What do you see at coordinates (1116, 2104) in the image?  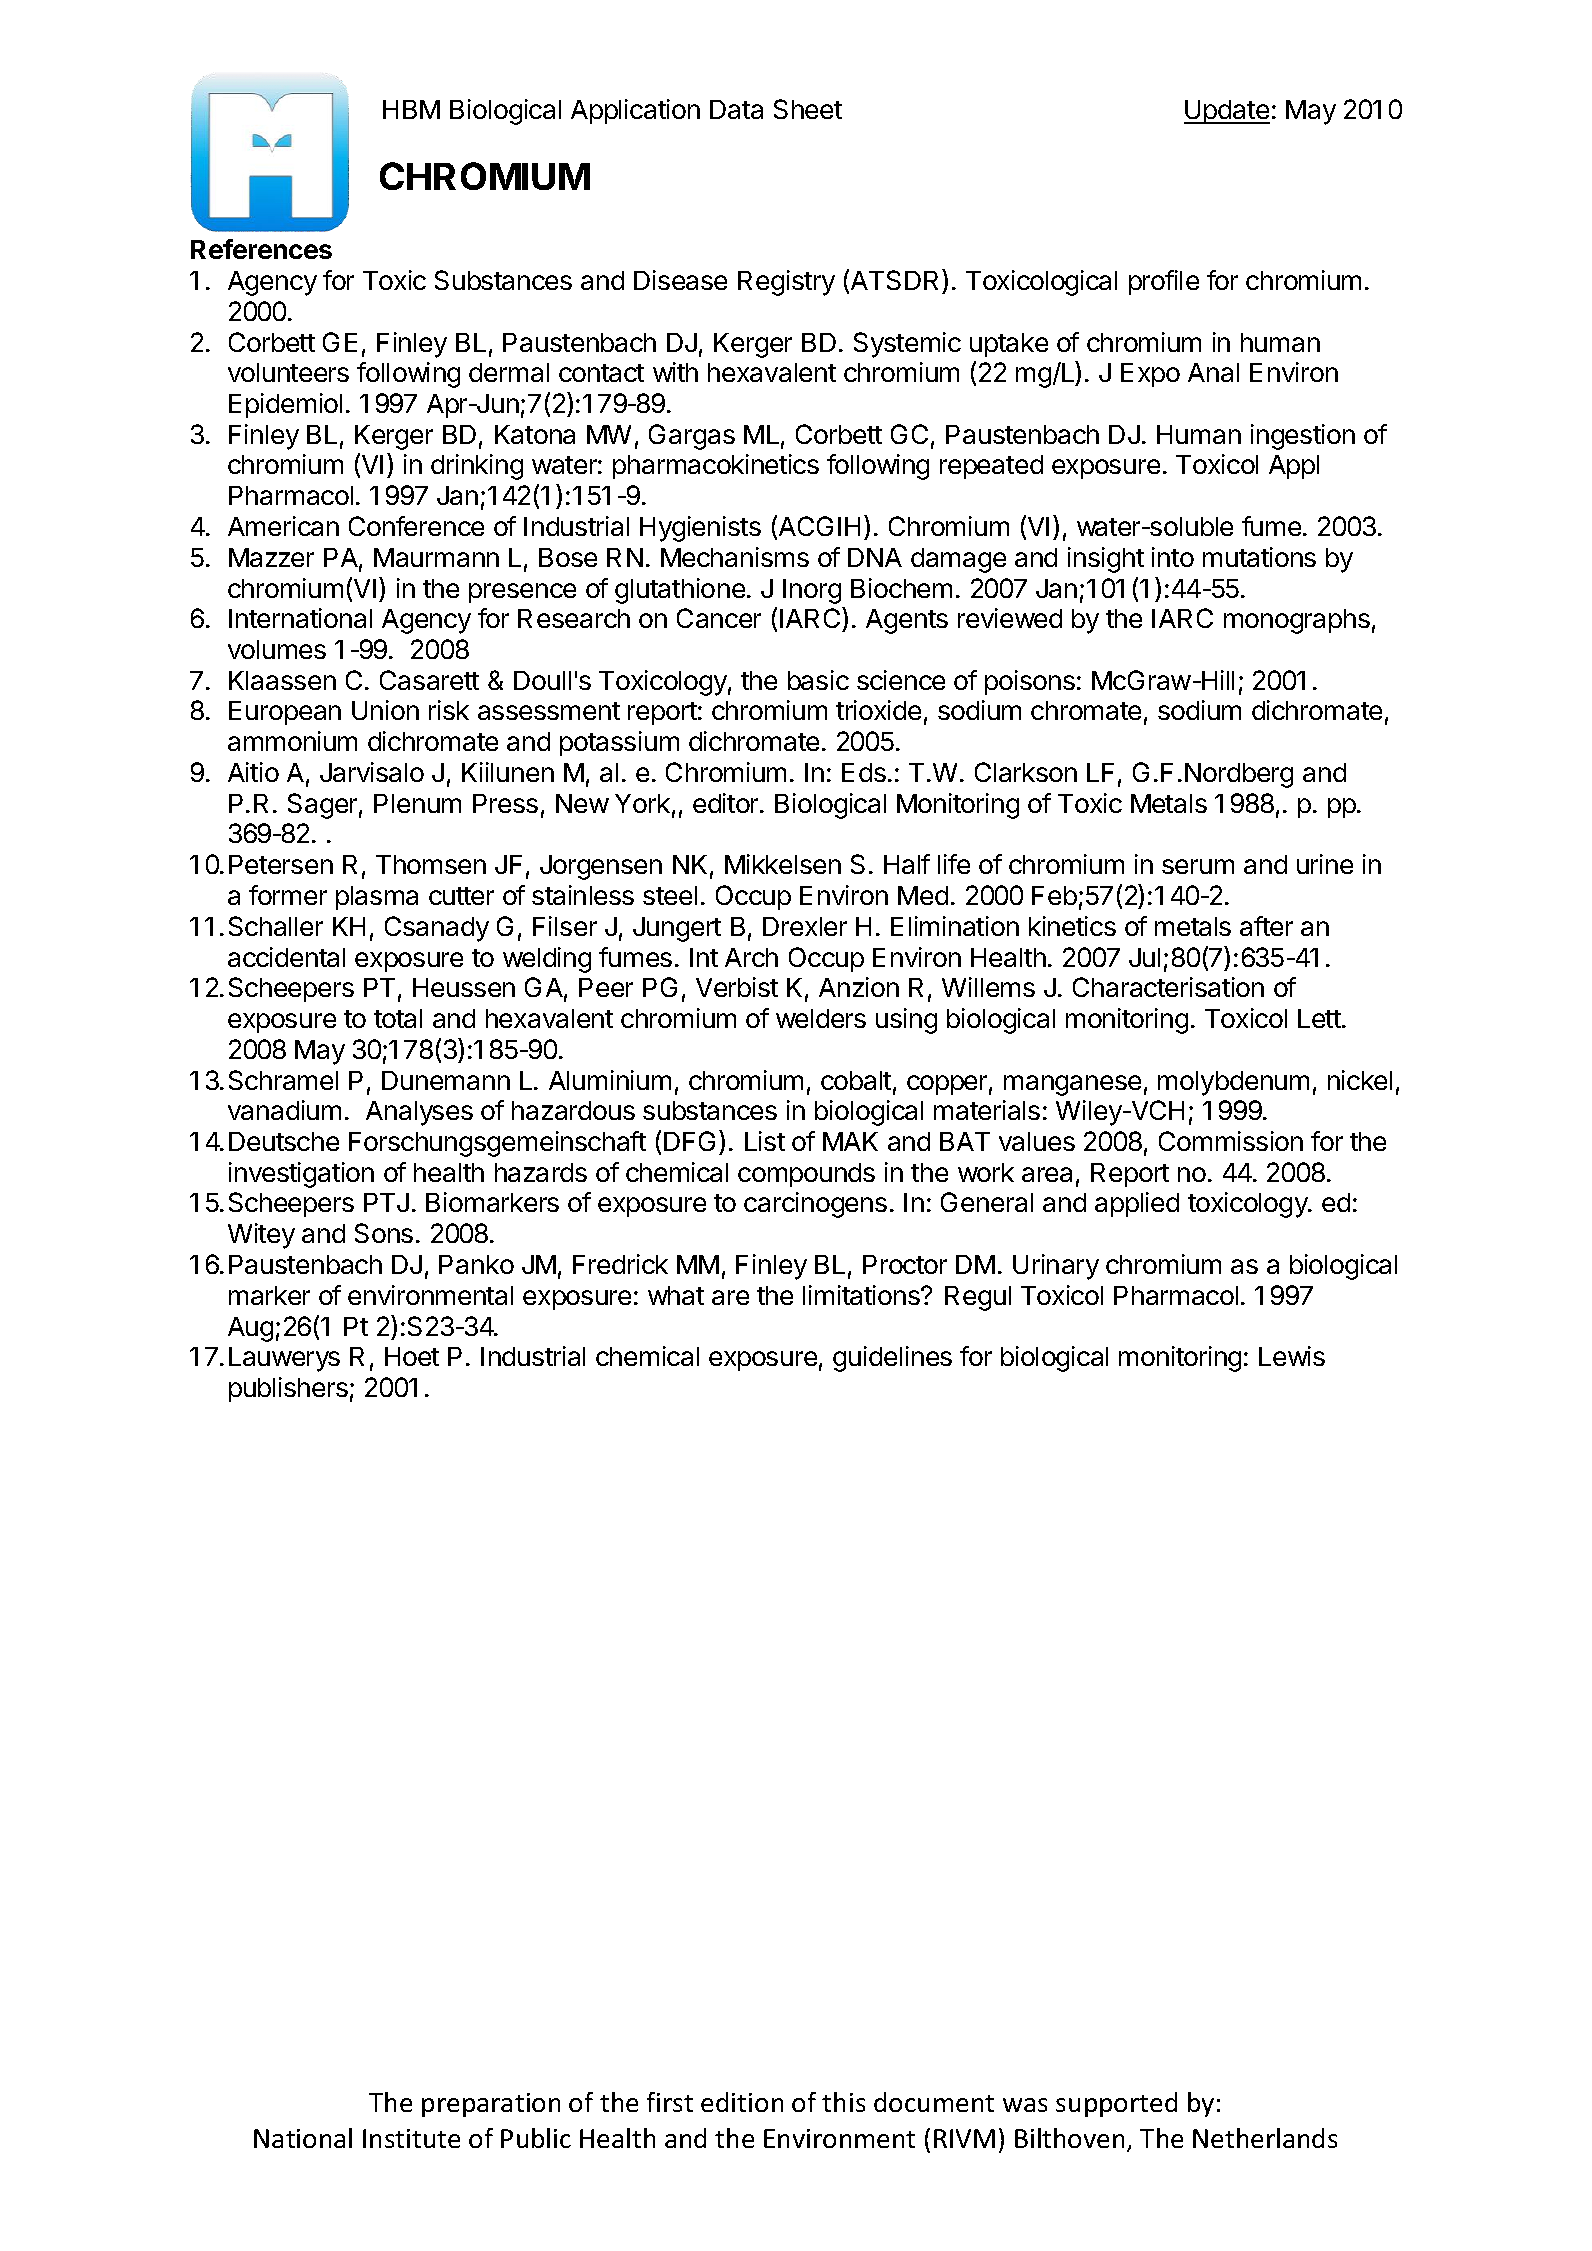 I see `supported` at bounding box center [1116, 2104].
